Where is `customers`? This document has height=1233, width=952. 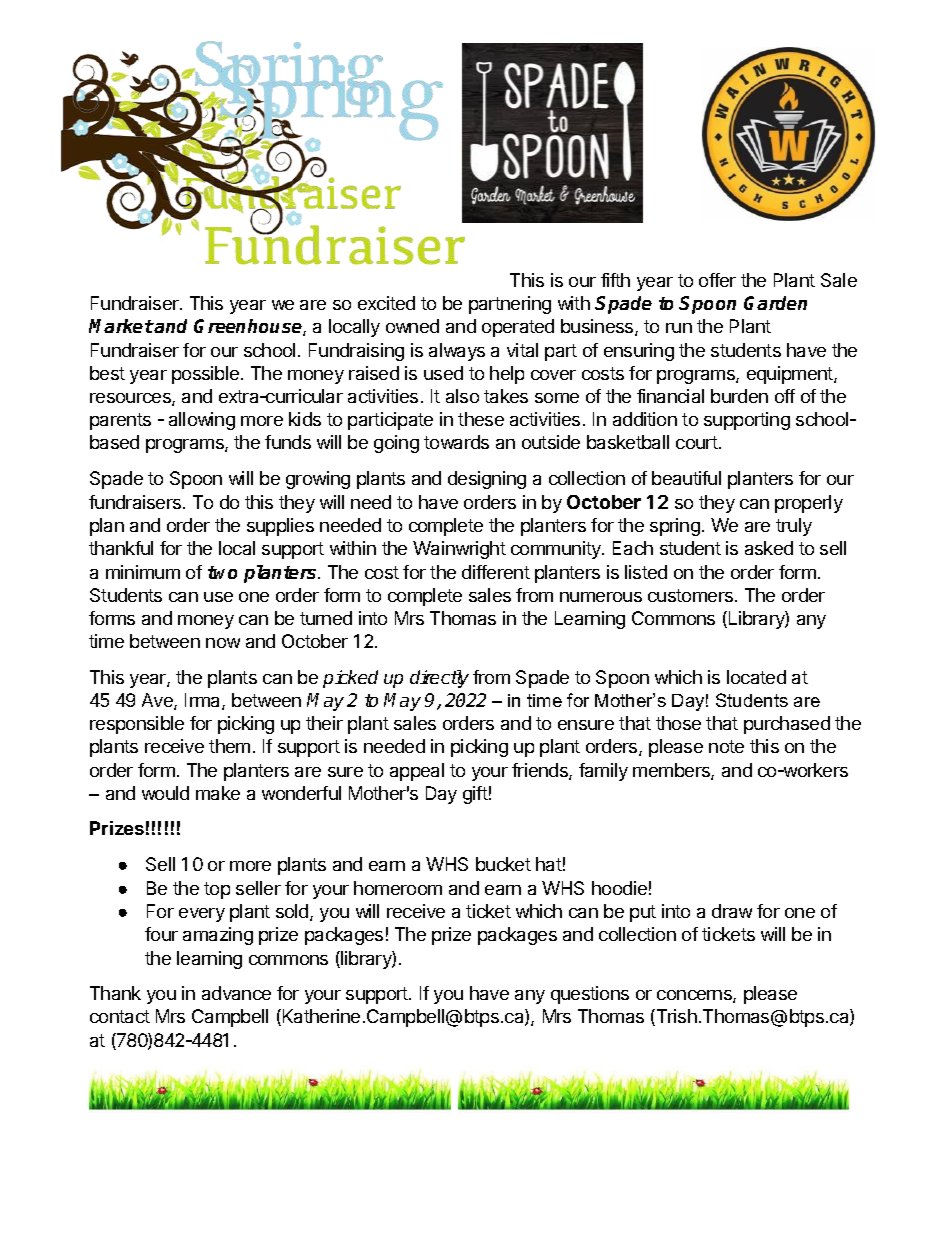
customers is located at coordinates (692, 595).
